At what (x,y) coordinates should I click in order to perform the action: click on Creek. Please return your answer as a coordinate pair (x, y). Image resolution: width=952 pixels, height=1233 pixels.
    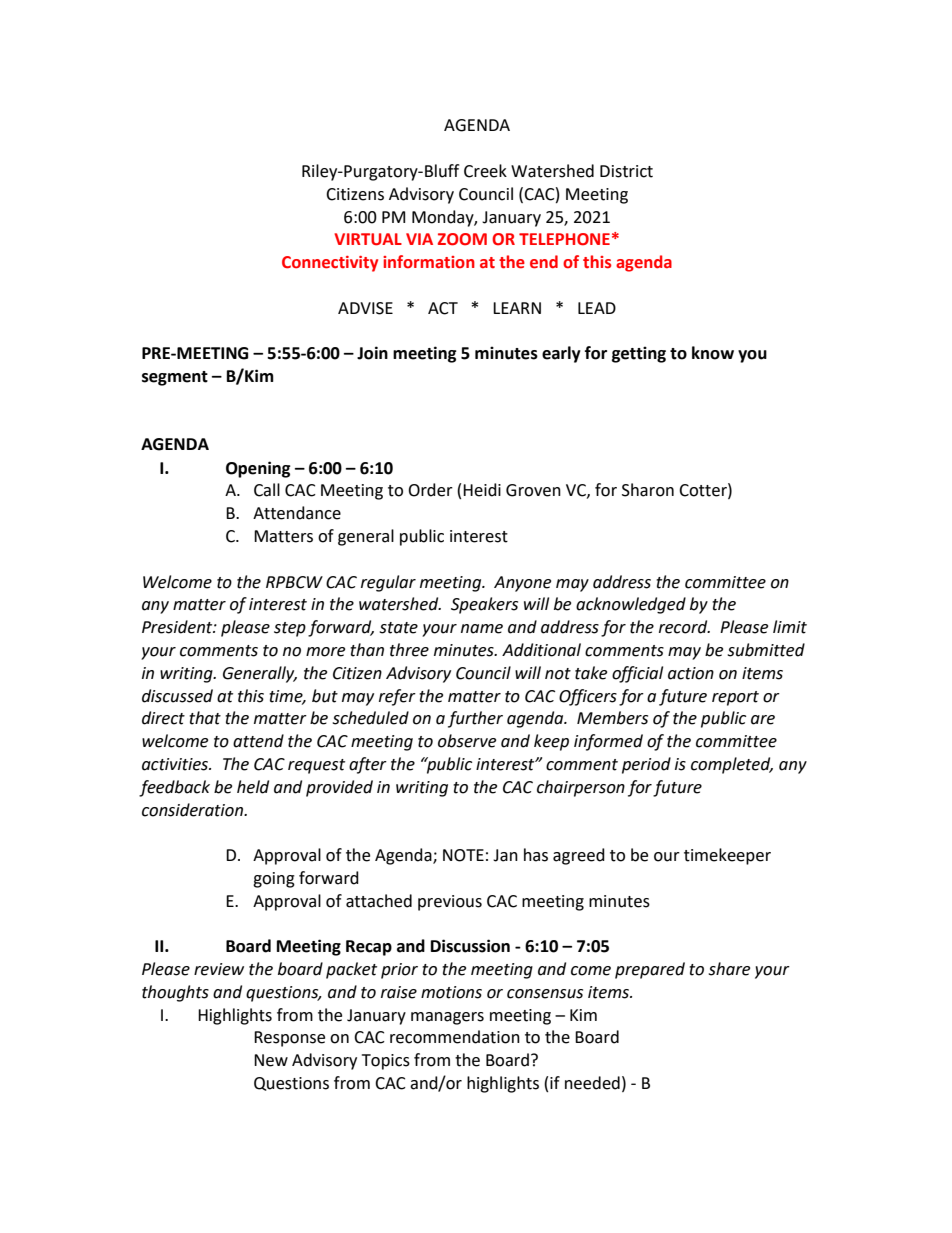
    Looking at the image, I should click on (485, 171).
